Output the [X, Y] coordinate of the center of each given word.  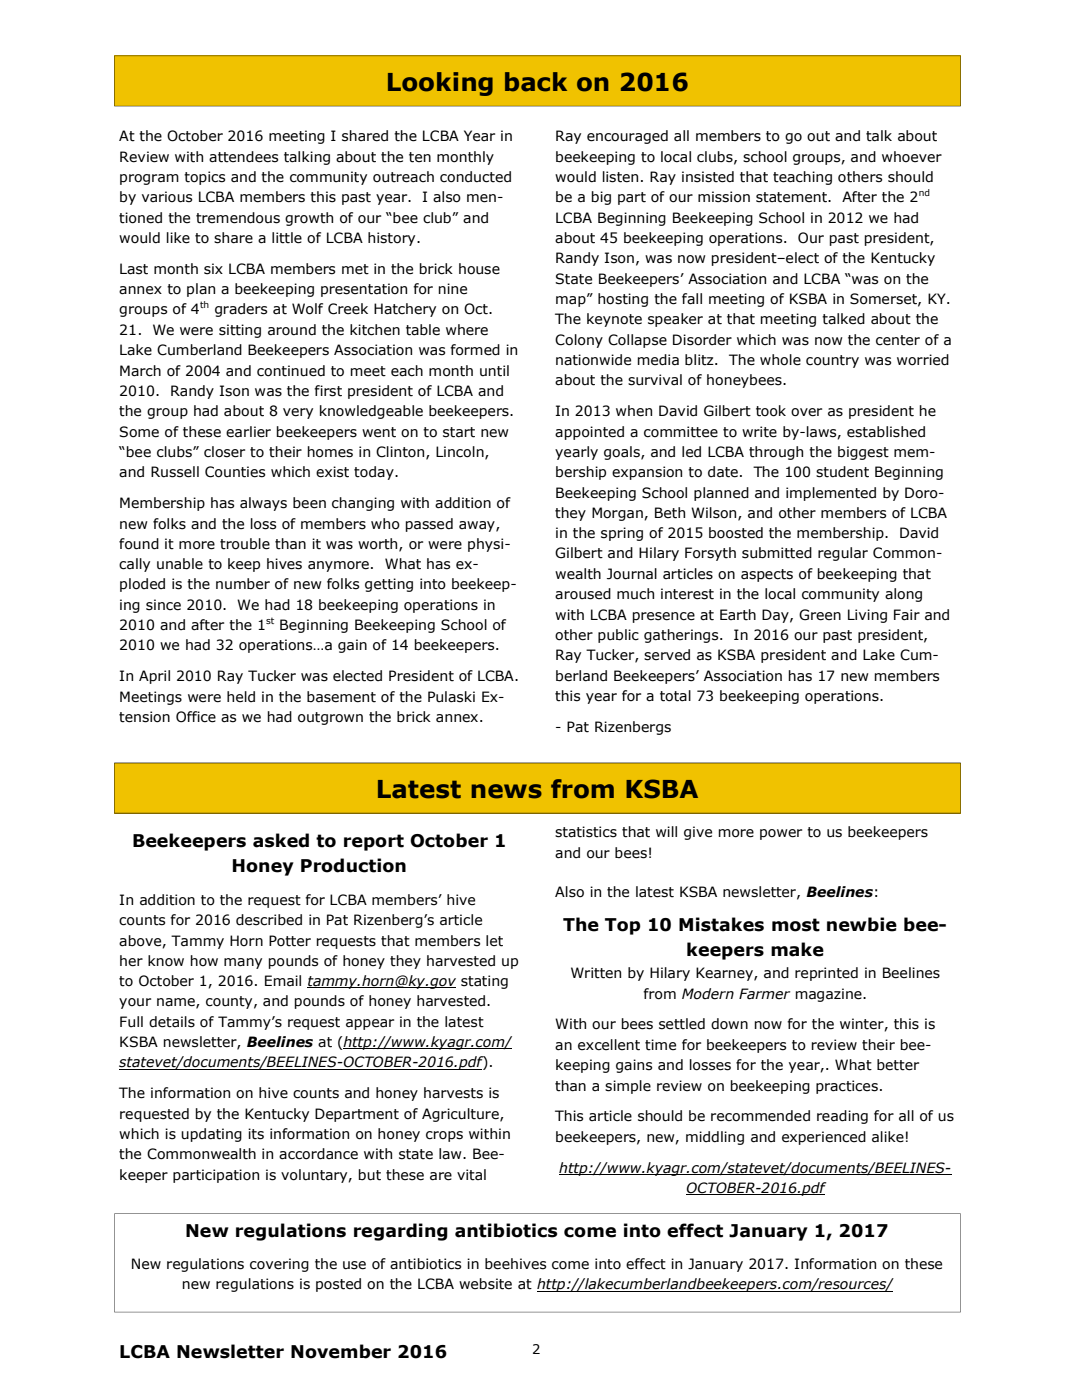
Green [820, 615]
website [485, 1284]
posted [338, 1285]
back [536, 82]
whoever [912, 157]
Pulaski [451, 697]
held [241, 697]
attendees [243, 157]
